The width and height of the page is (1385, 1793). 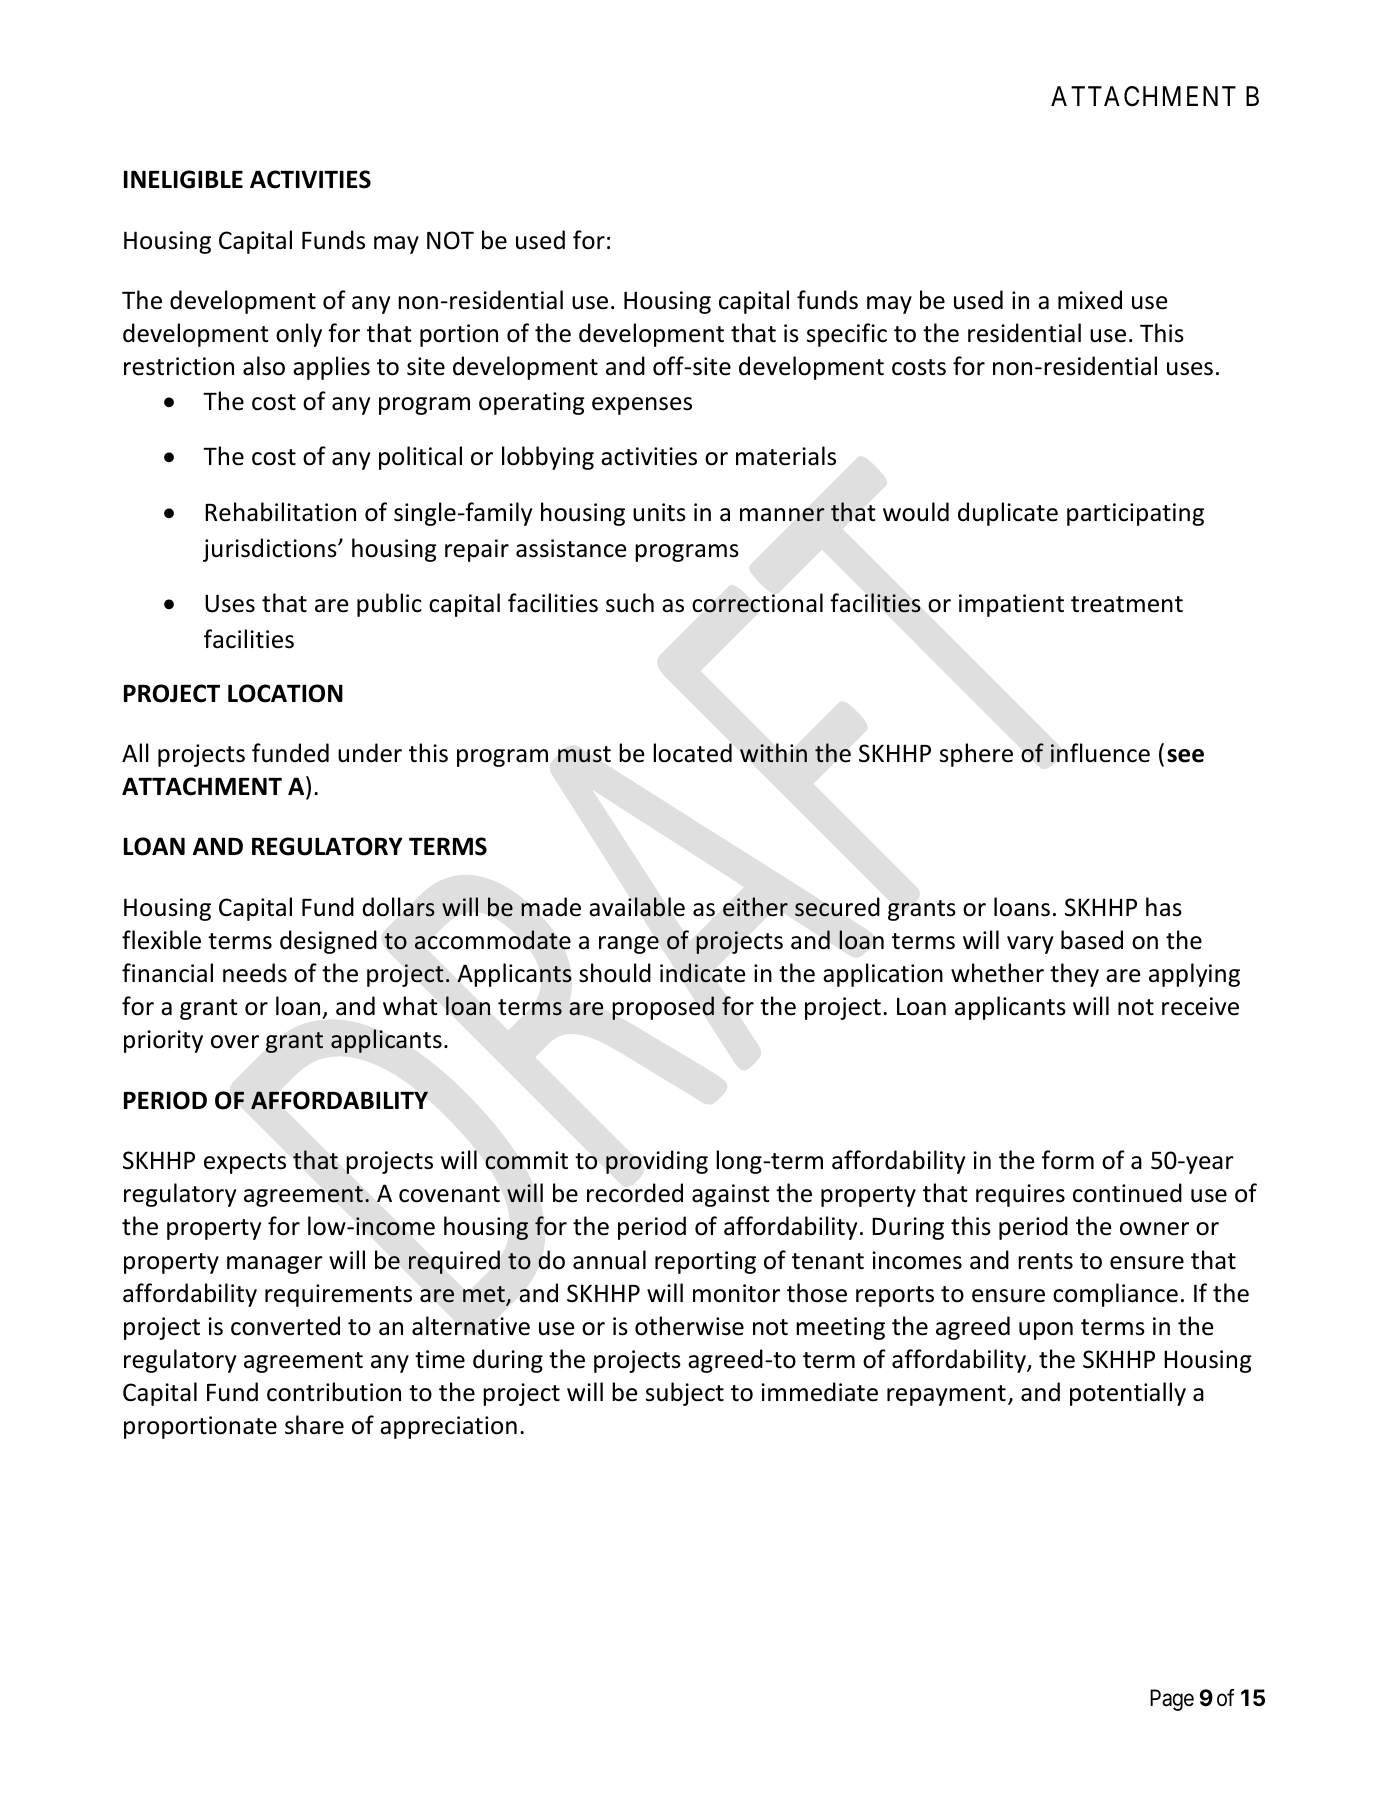 I want to click on based, so click(x=1092, y=940).
